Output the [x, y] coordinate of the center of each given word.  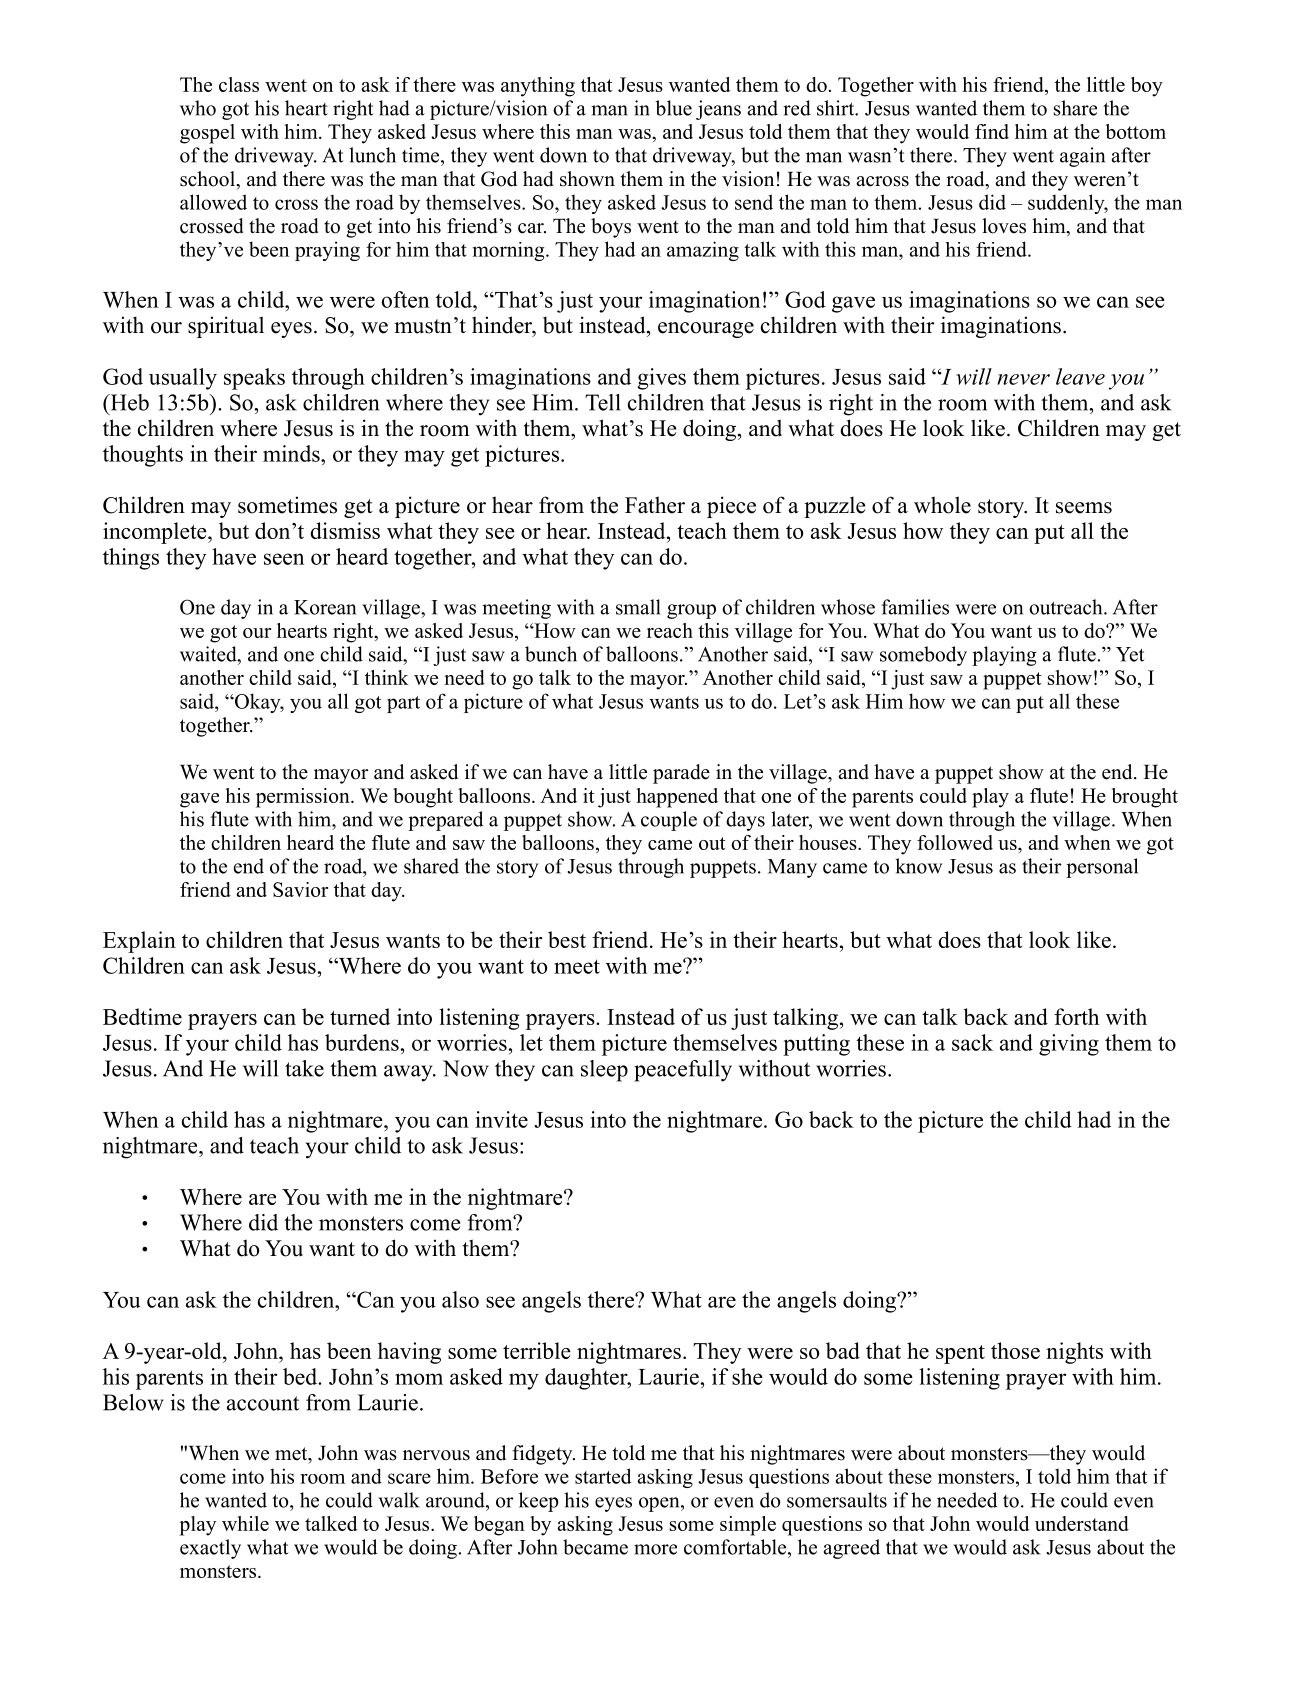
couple [669, 821]
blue [673, 108]
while [245, 1523]
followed [955, 842]
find [992, 131]
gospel [207, 134]
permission [304, 798]
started [603, 1476]
